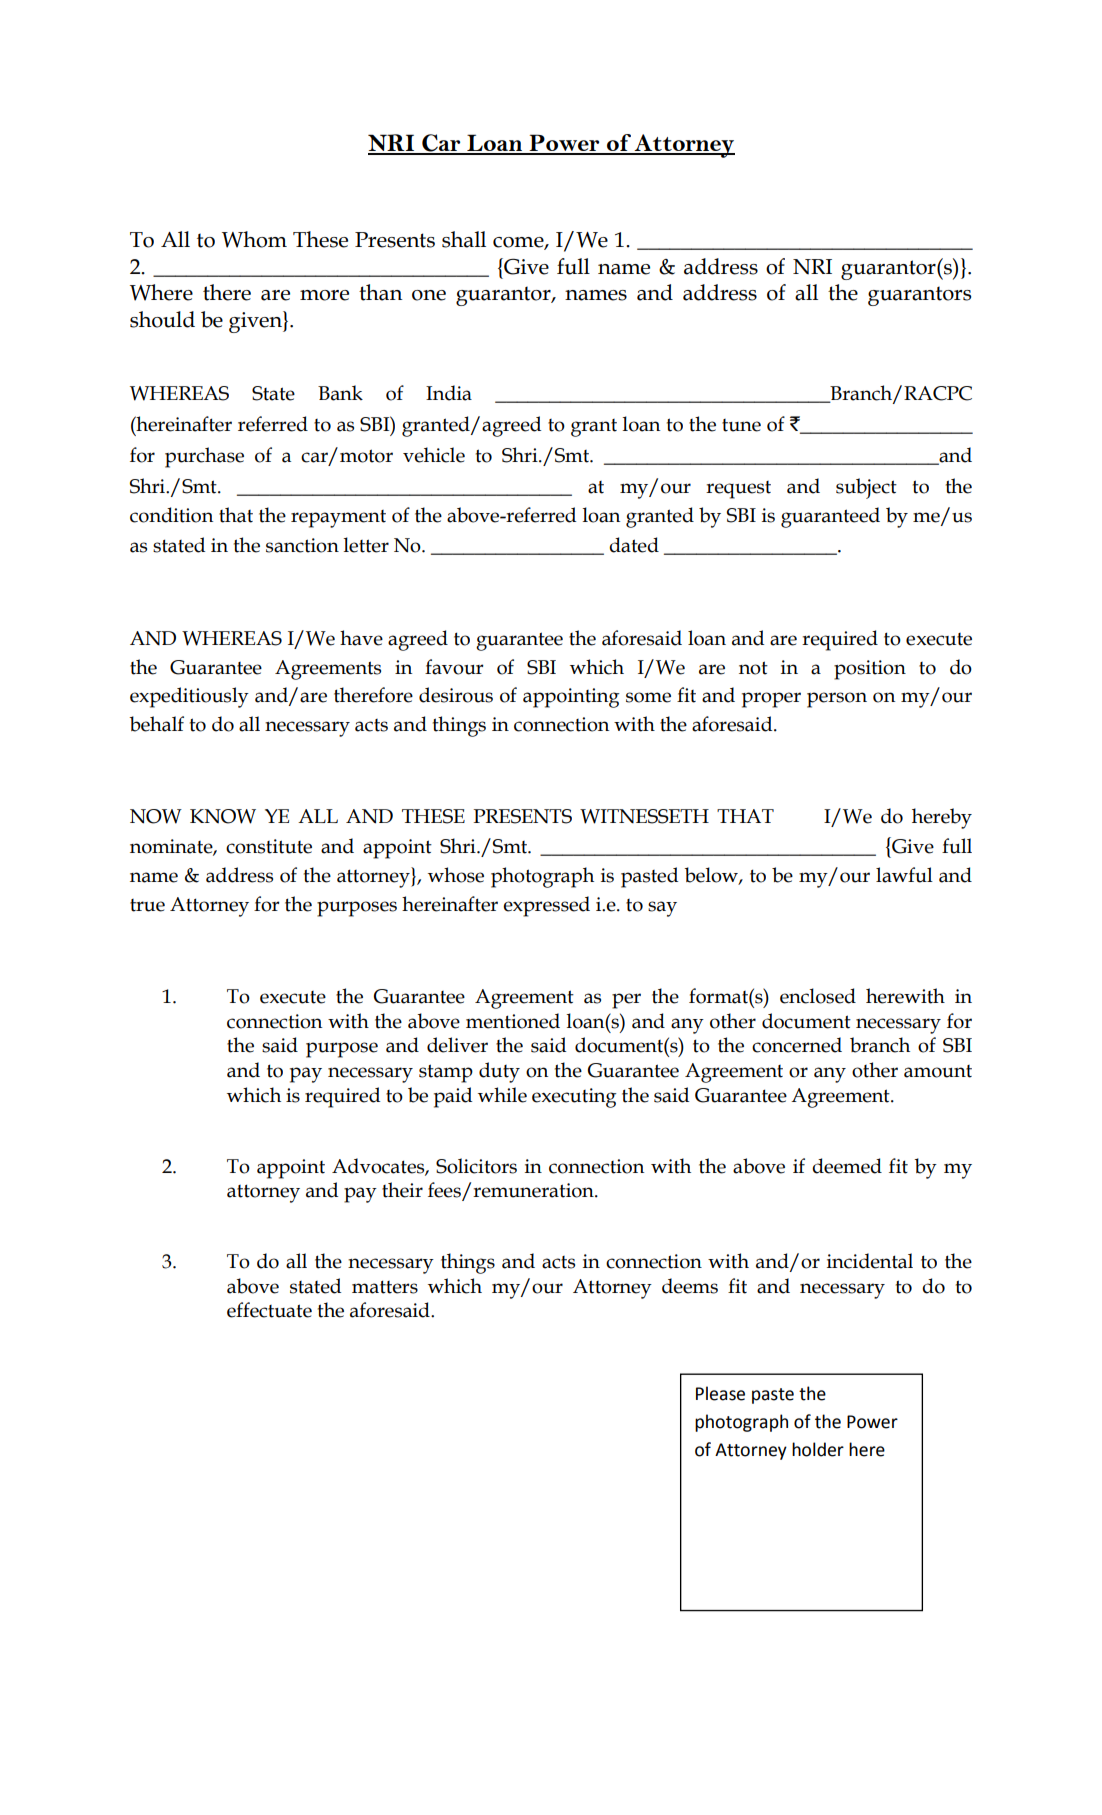 The image size is (1102, 1815). Describe the element at coordinates (269, 846) in the document. I see `constitute` at that location.
